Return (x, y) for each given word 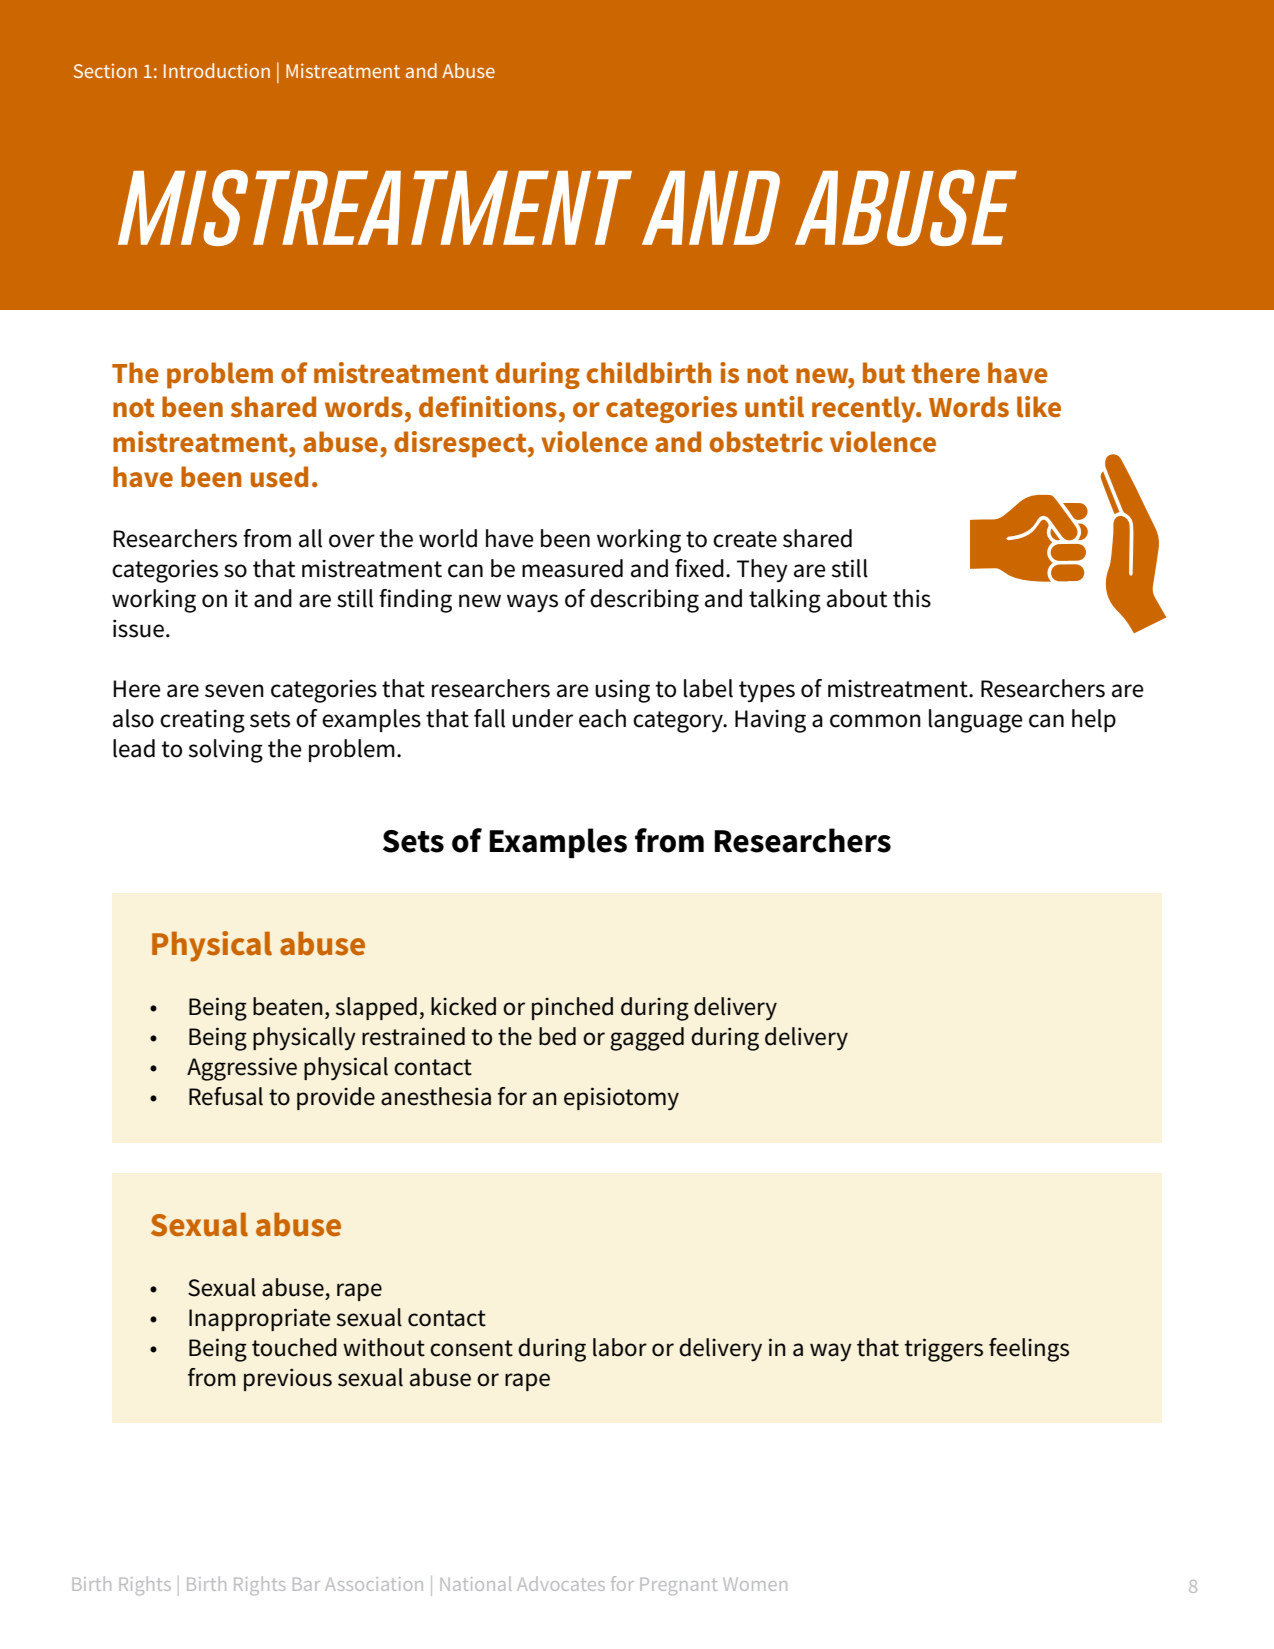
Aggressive (242, 1069)
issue (138, 628)
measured (572, 568)
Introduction (217, 70)
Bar (306, 1584)
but (884, 373)
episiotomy (621, 1099)
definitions (488, 407)
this (912, 598)
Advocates (561, 1584)
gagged (647, 1039)
